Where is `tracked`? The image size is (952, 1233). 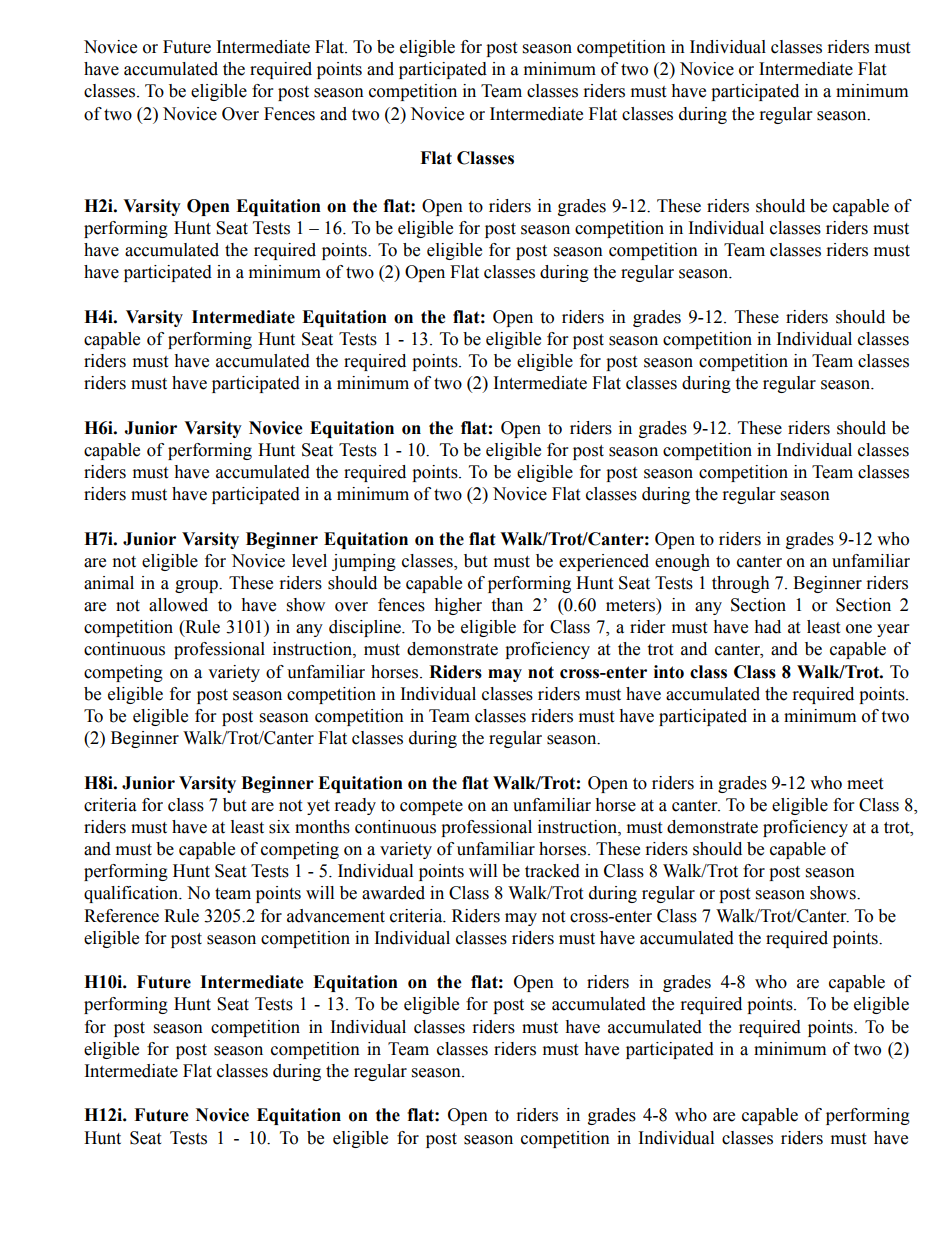 tracked is located at coordinates (552, 871).
